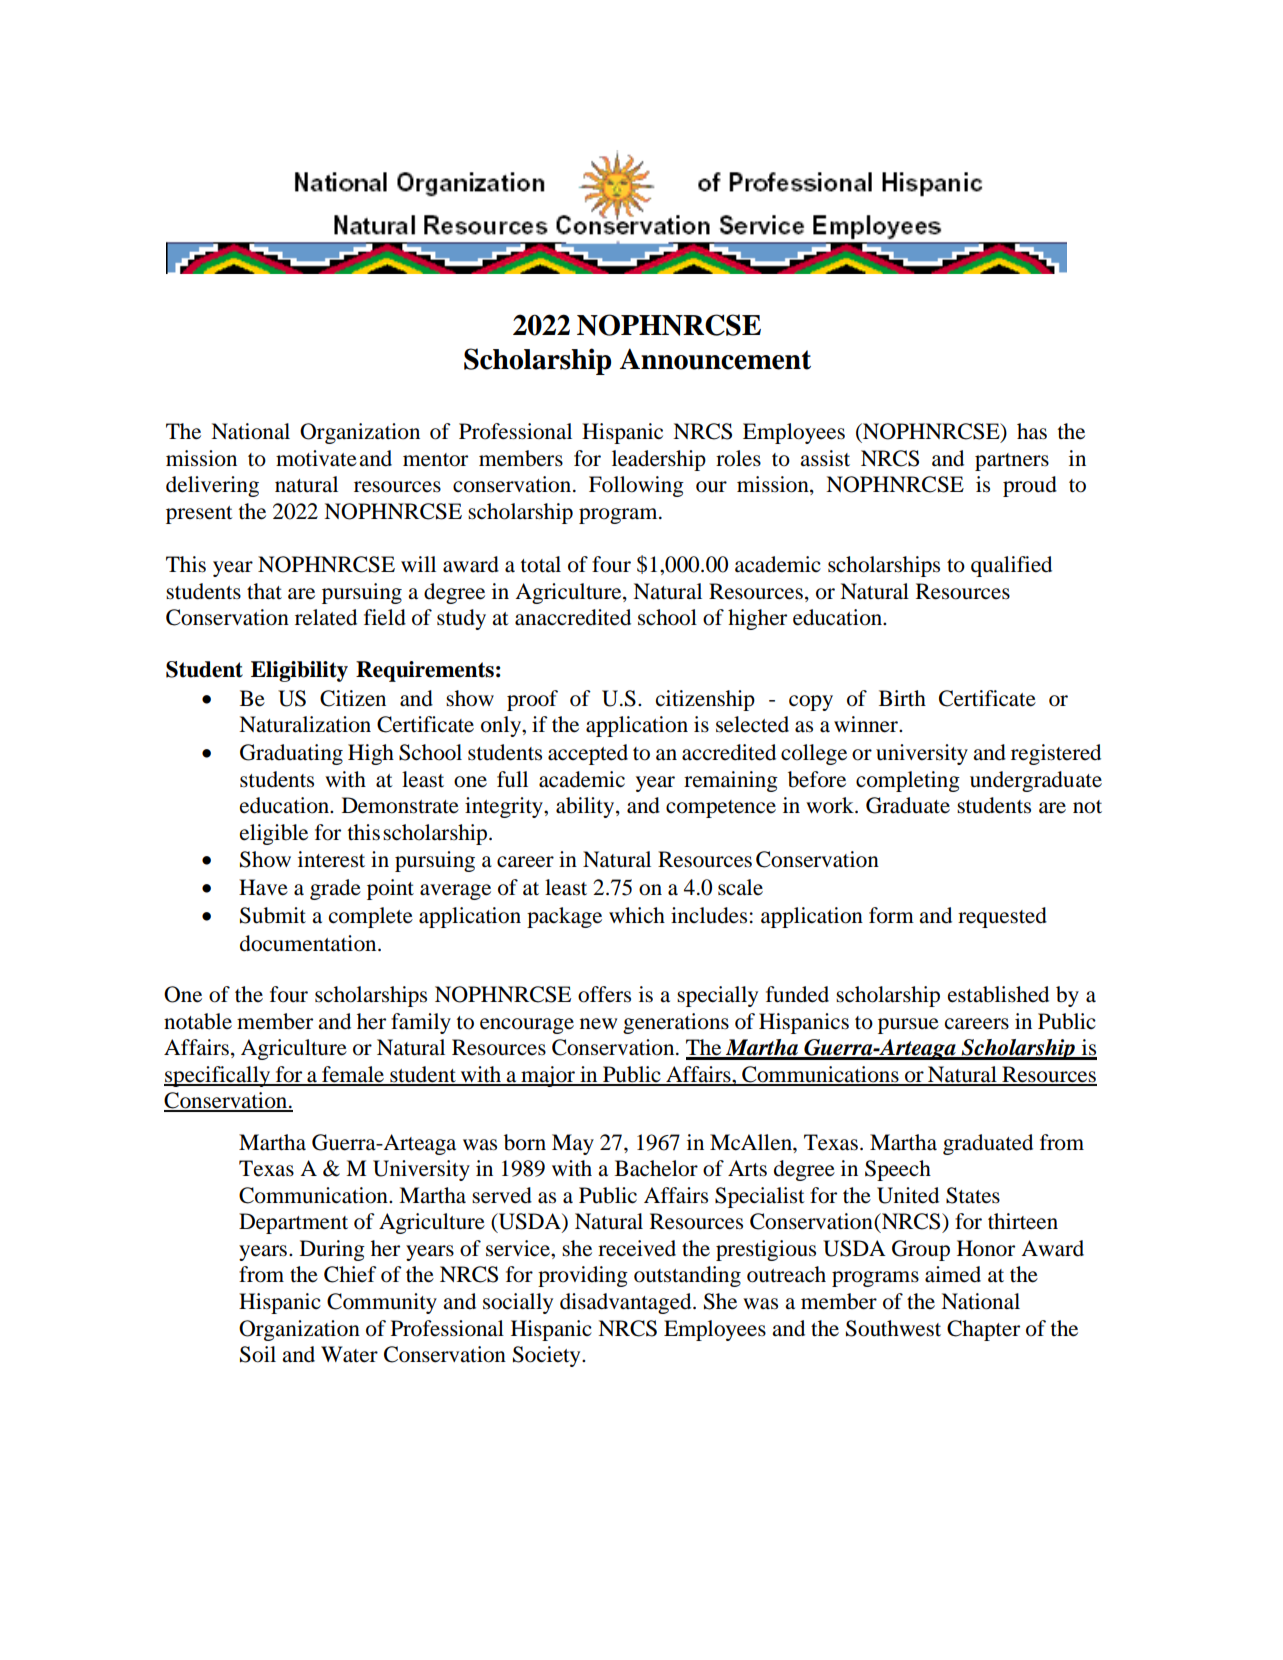 The height and width of the screenshot is (1660, 1283). I want to click on qualified, so click(1011, 566).
